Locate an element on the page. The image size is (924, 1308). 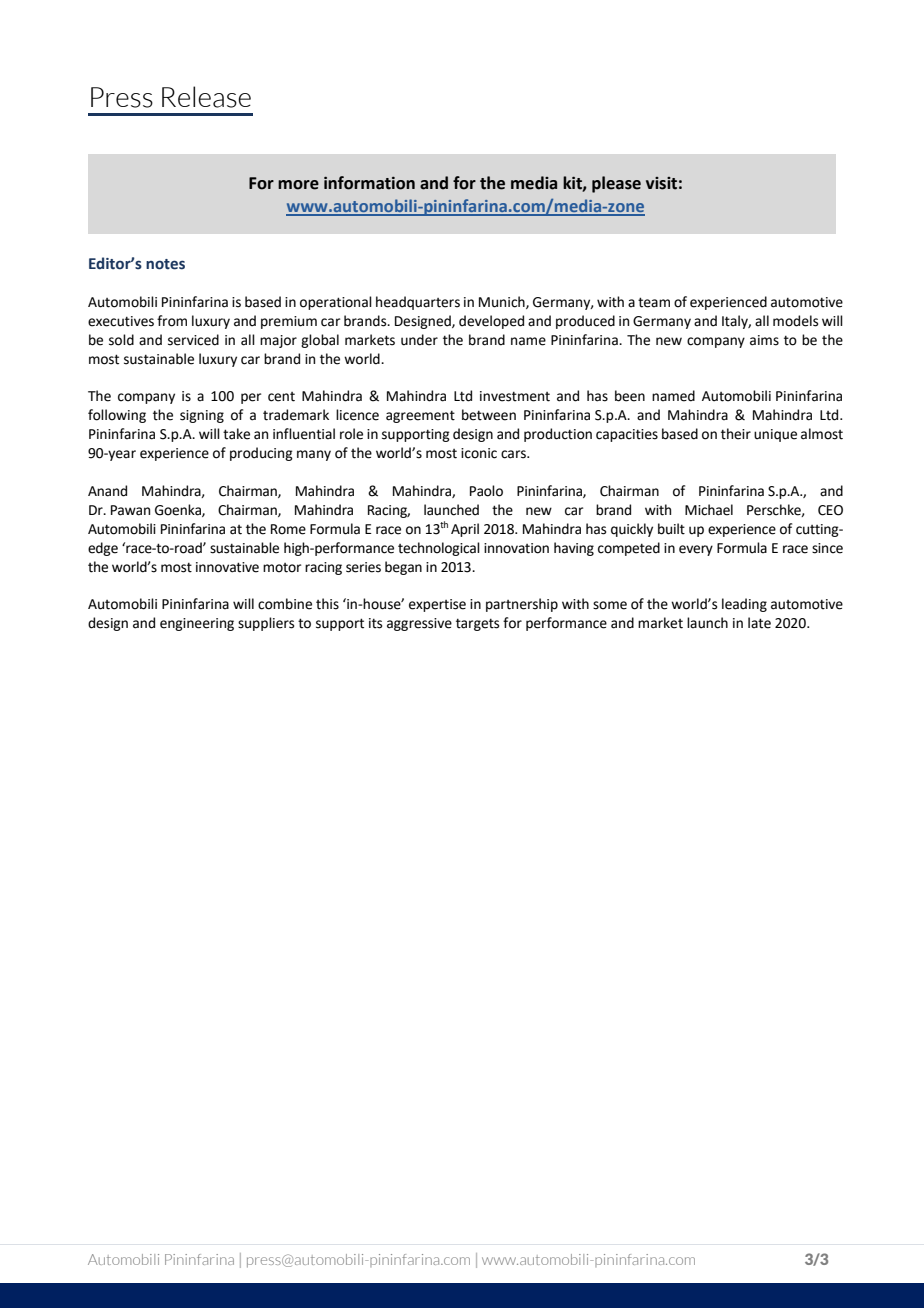
information is located at coordinates (369, 183).
